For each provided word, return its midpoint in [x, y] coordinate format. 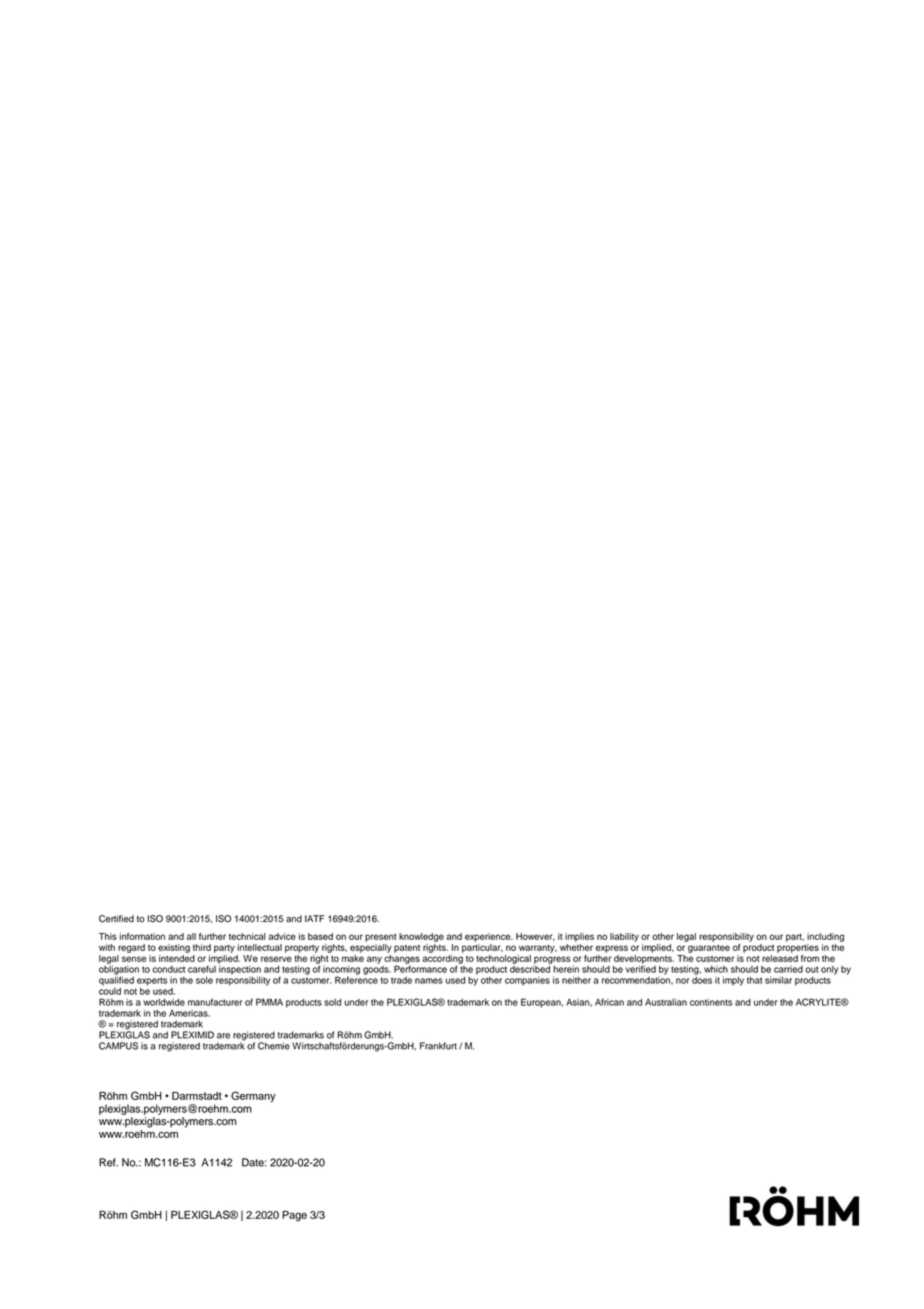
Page [294, 1216]
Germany [253, 1096]
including [825, 937]
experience [489, 937]
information [142, 936]
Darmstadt [197, 1096]
